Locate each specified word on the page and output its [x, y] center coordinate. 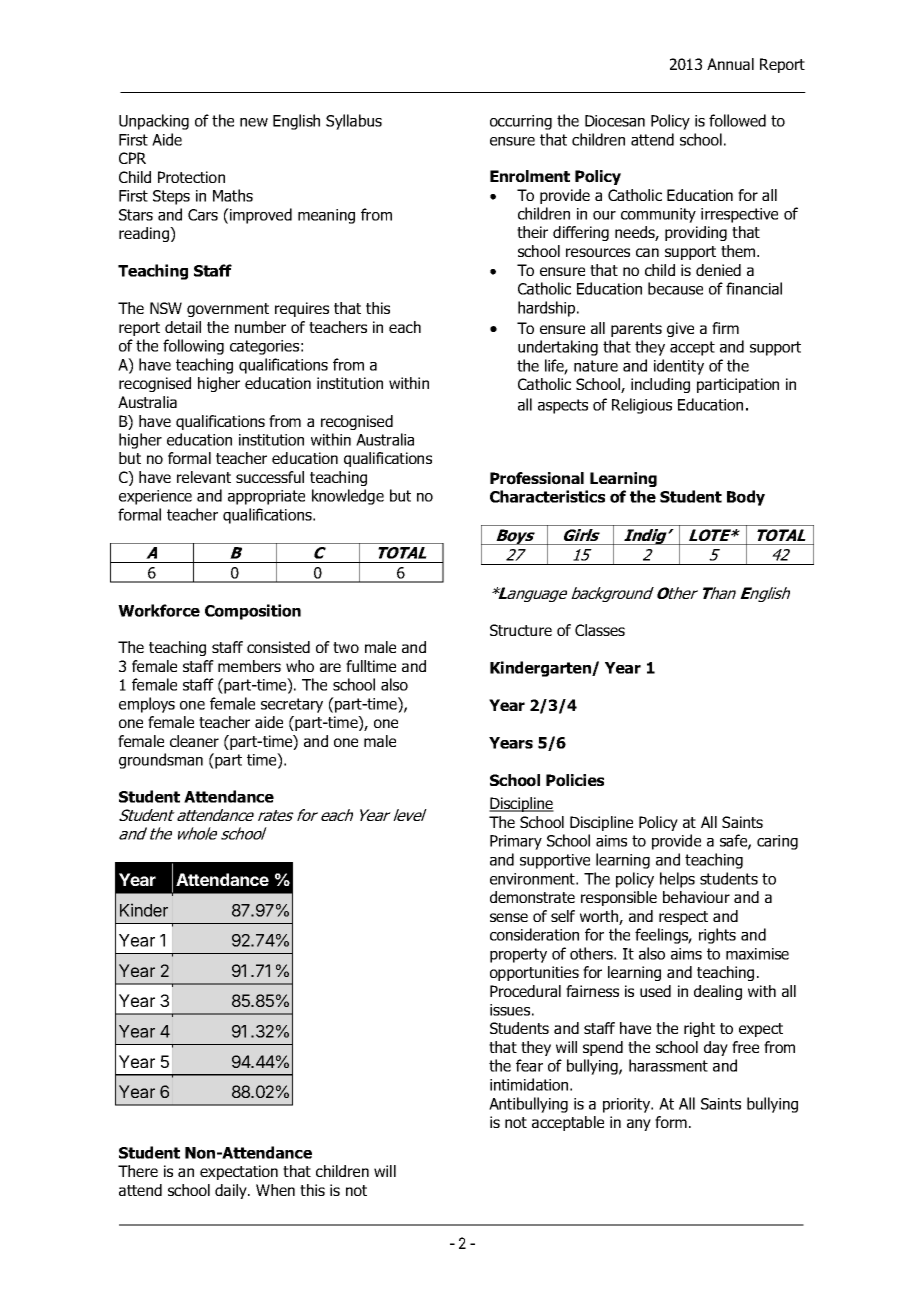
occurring [521, 122]
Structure [521, 630]
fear [529, 1065]
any [639, 1125]
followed [737, 120]
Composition [253, 612]
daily [232, 1191]
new [254, 122]
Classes [600, 630]
